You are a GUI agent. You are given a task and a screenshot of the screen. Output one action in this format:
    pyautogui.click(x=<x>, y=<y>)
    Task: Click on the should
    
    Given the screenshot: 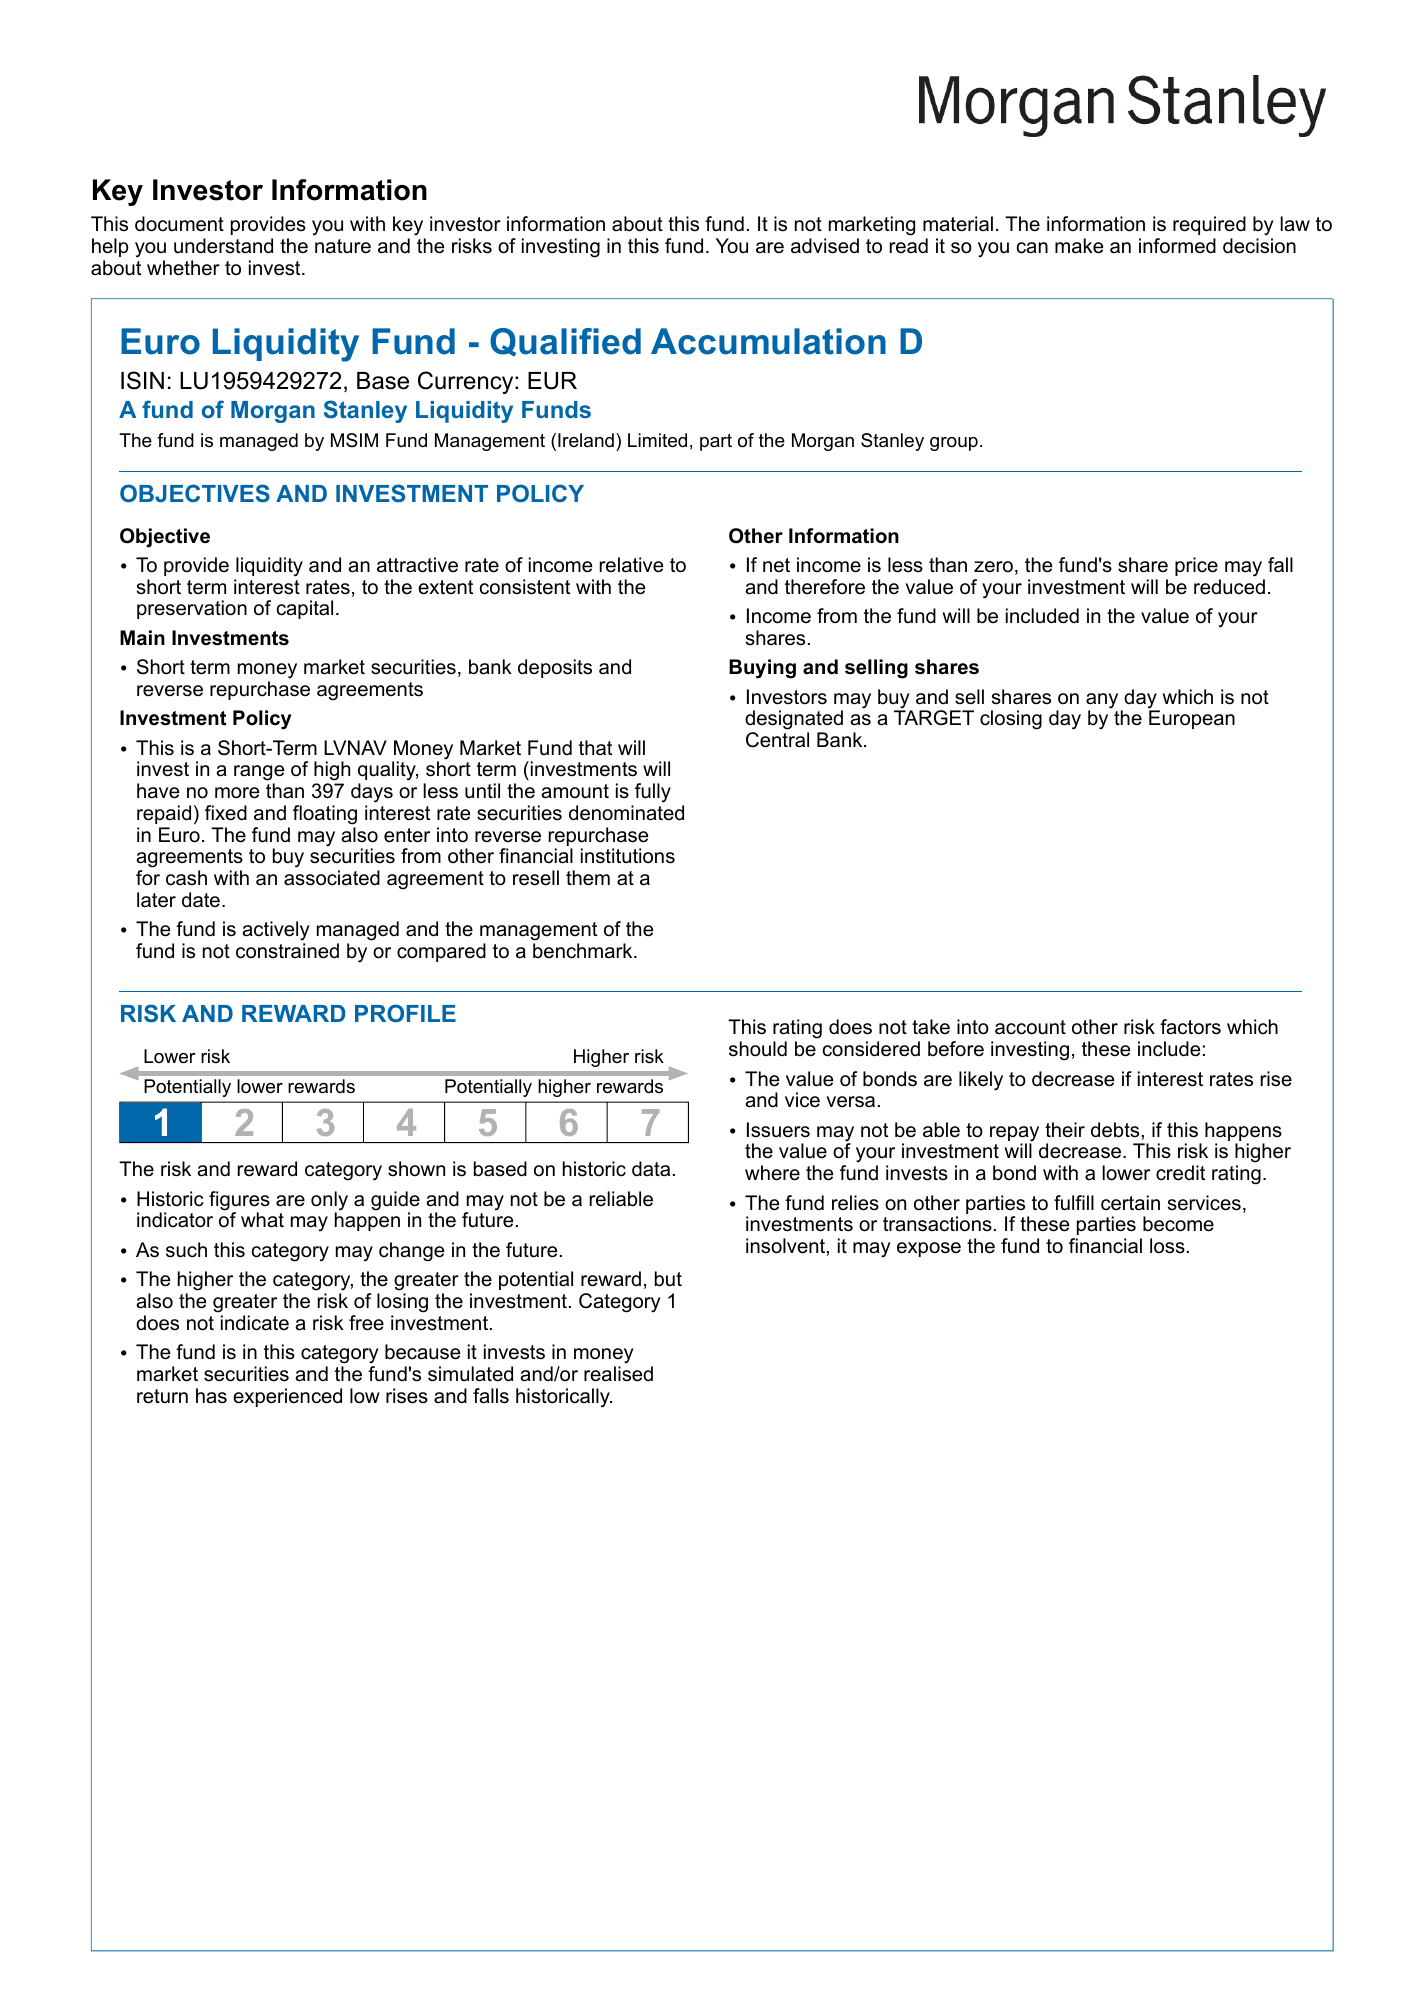 What is the action you would take?
    pyautogui.click(x=758, y=1049)
